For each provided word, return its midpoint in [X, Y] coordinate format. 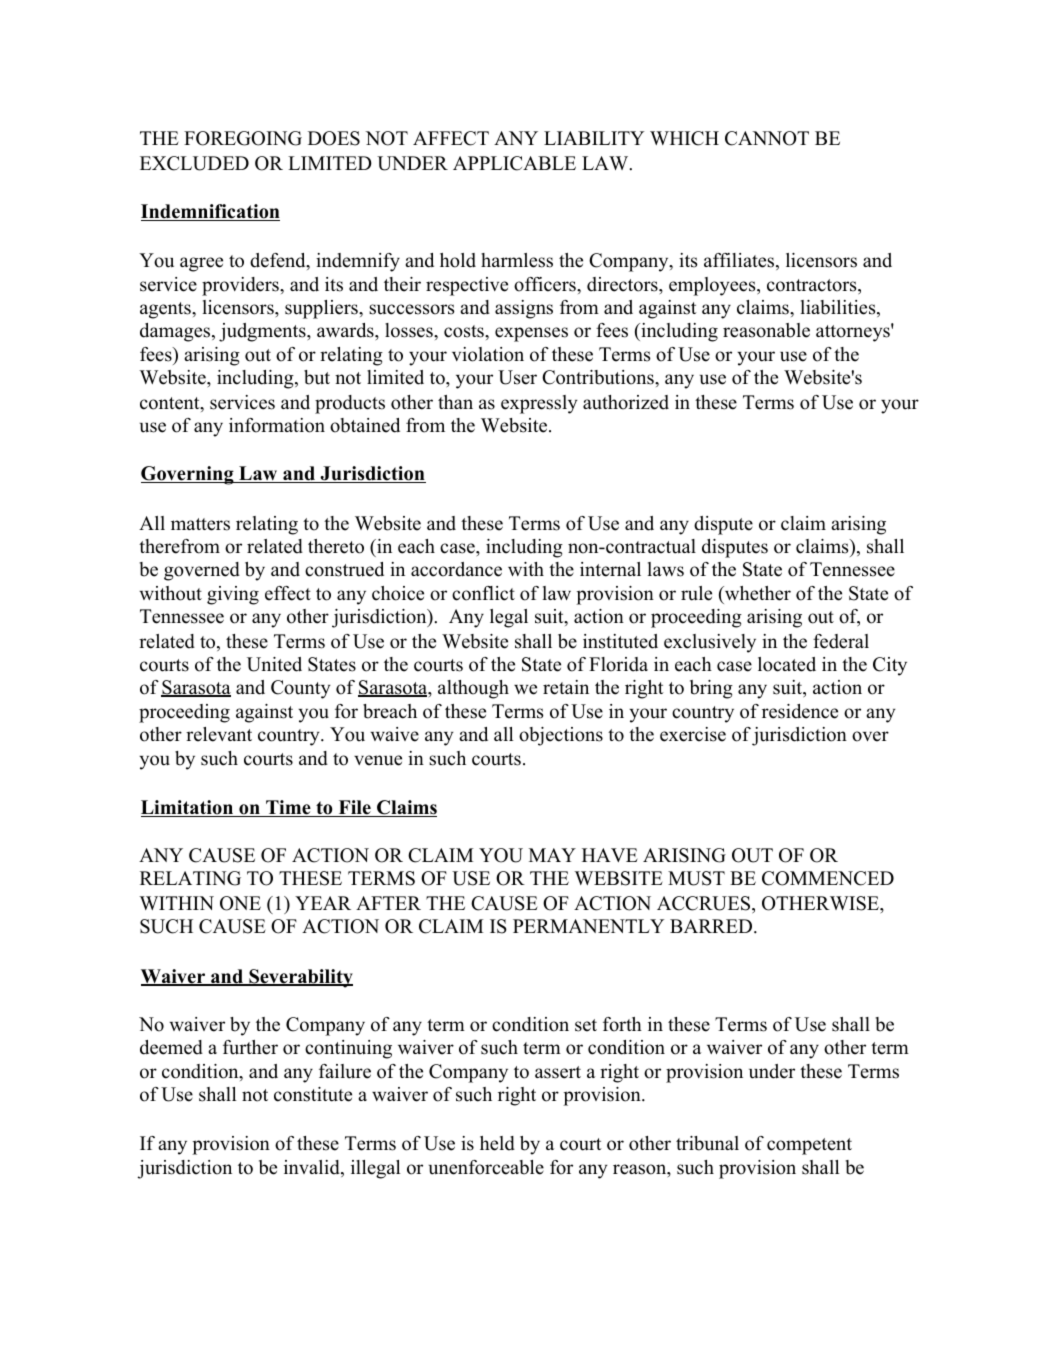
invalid [313, 1168]
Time [288, 808]
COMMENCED [828, 878]
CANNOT [767, 138]
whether [756, 595]
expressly [539, 404]
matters [200, 524]
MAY [552, 855]
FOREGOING [243, 138]
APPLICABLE [514, 163]
